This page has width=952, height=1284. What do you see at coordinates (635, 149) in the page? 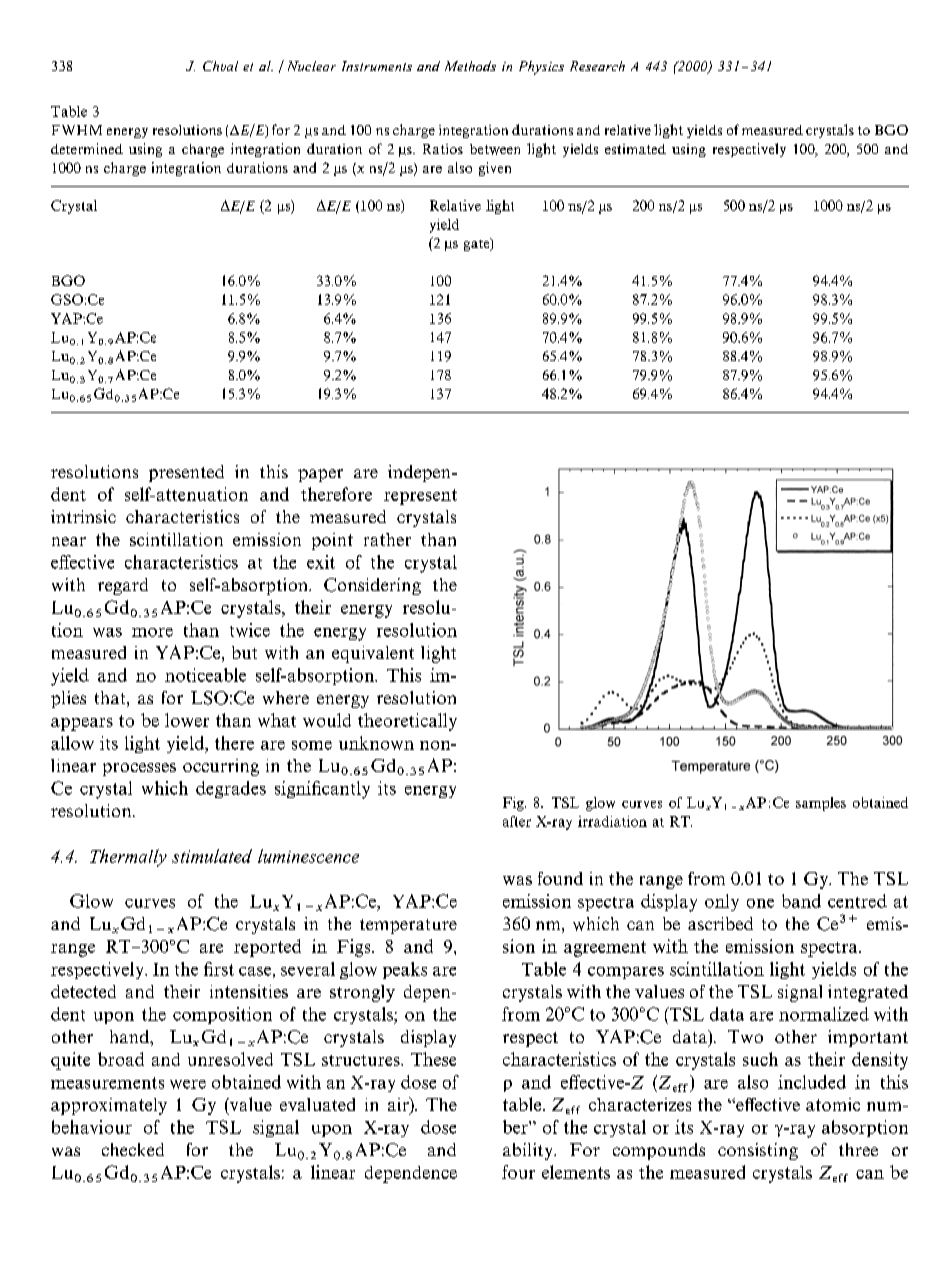
I see `estimated` at bounding box center [635, 149].
